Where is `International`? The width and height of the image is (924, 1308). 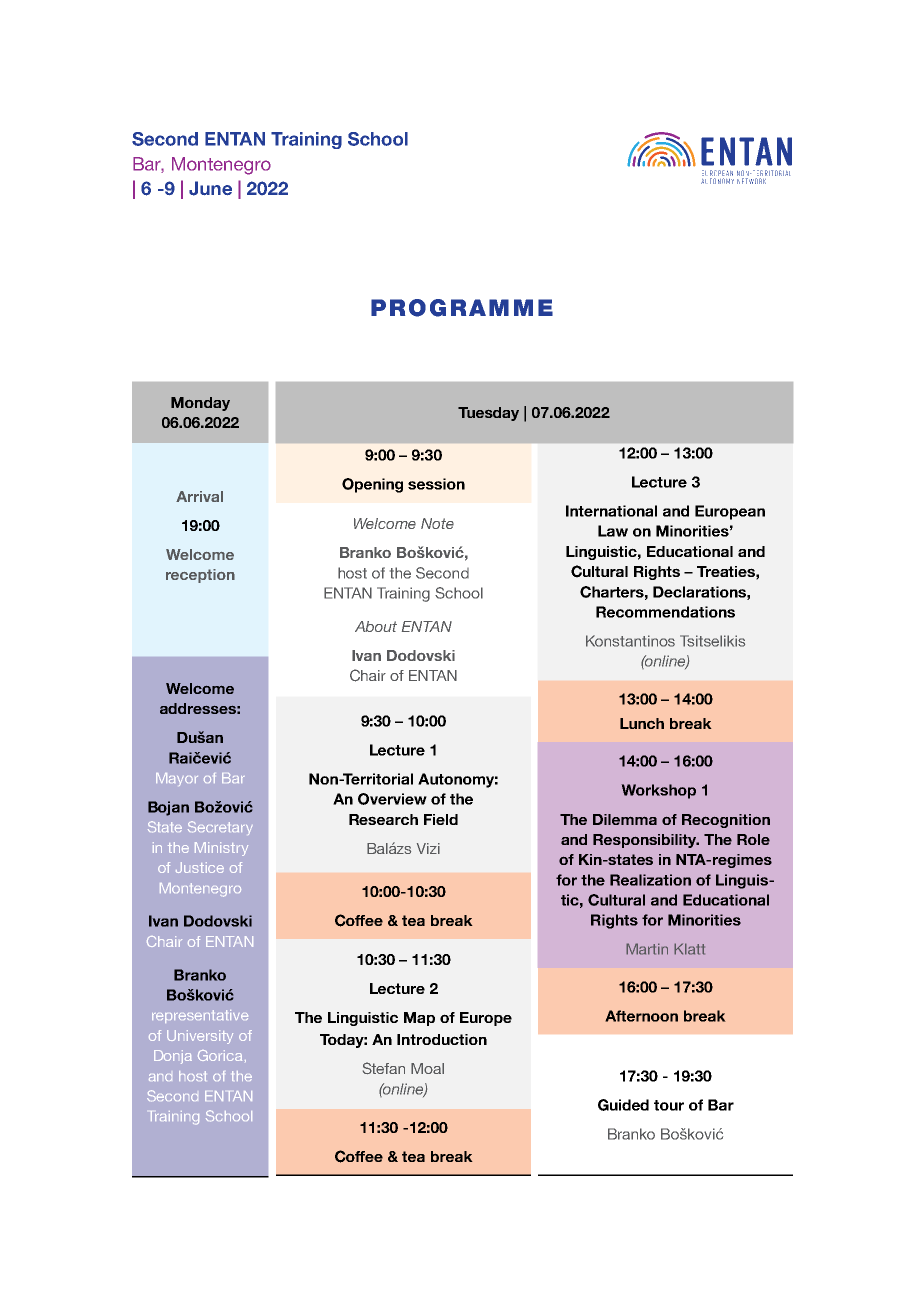 International is located at coordinates (611, 511).
